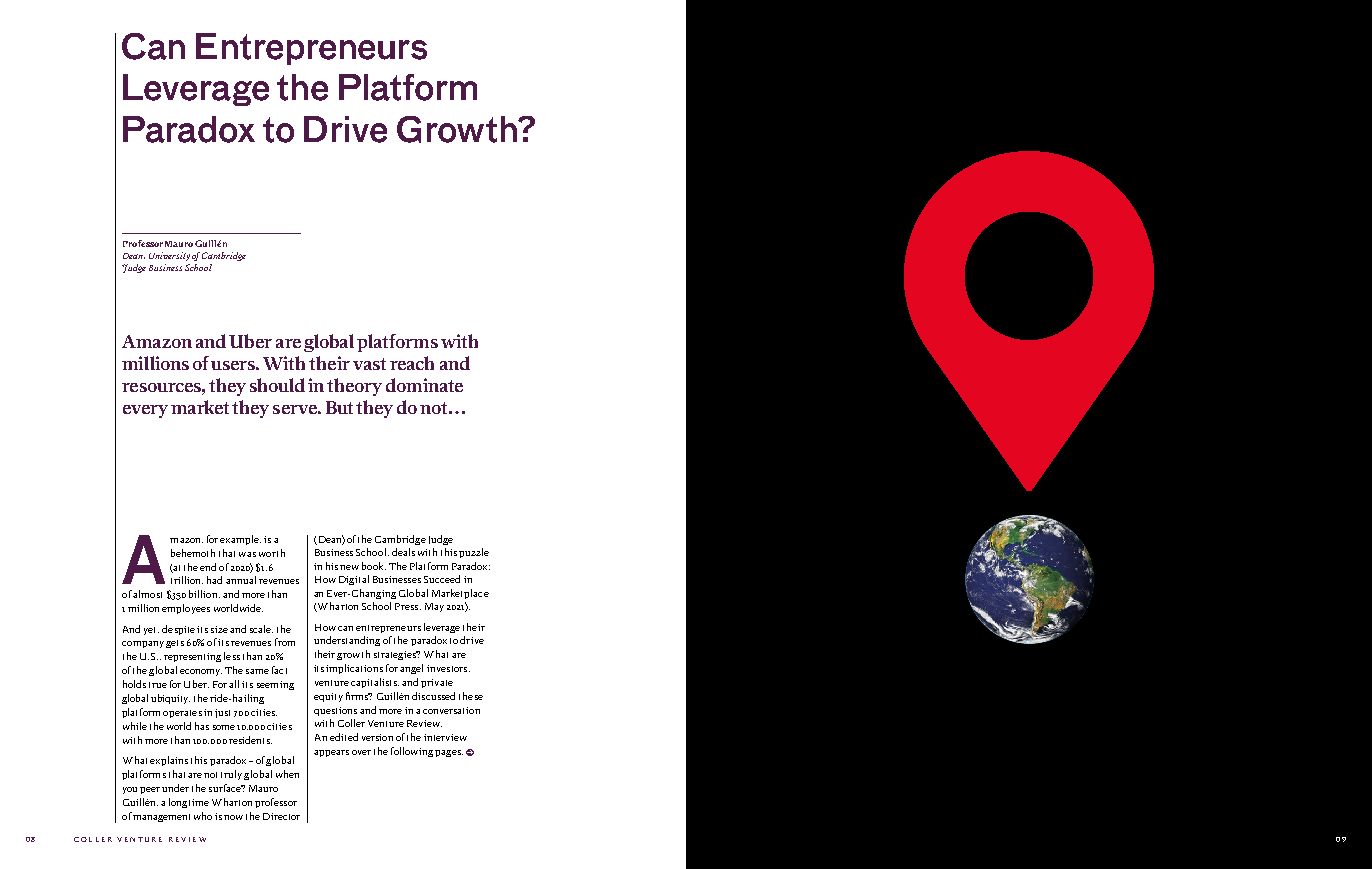 This page has width=1372, height=869. Describe the element at coordinates (187, 580) in the page. I see `trillion` at that location.
